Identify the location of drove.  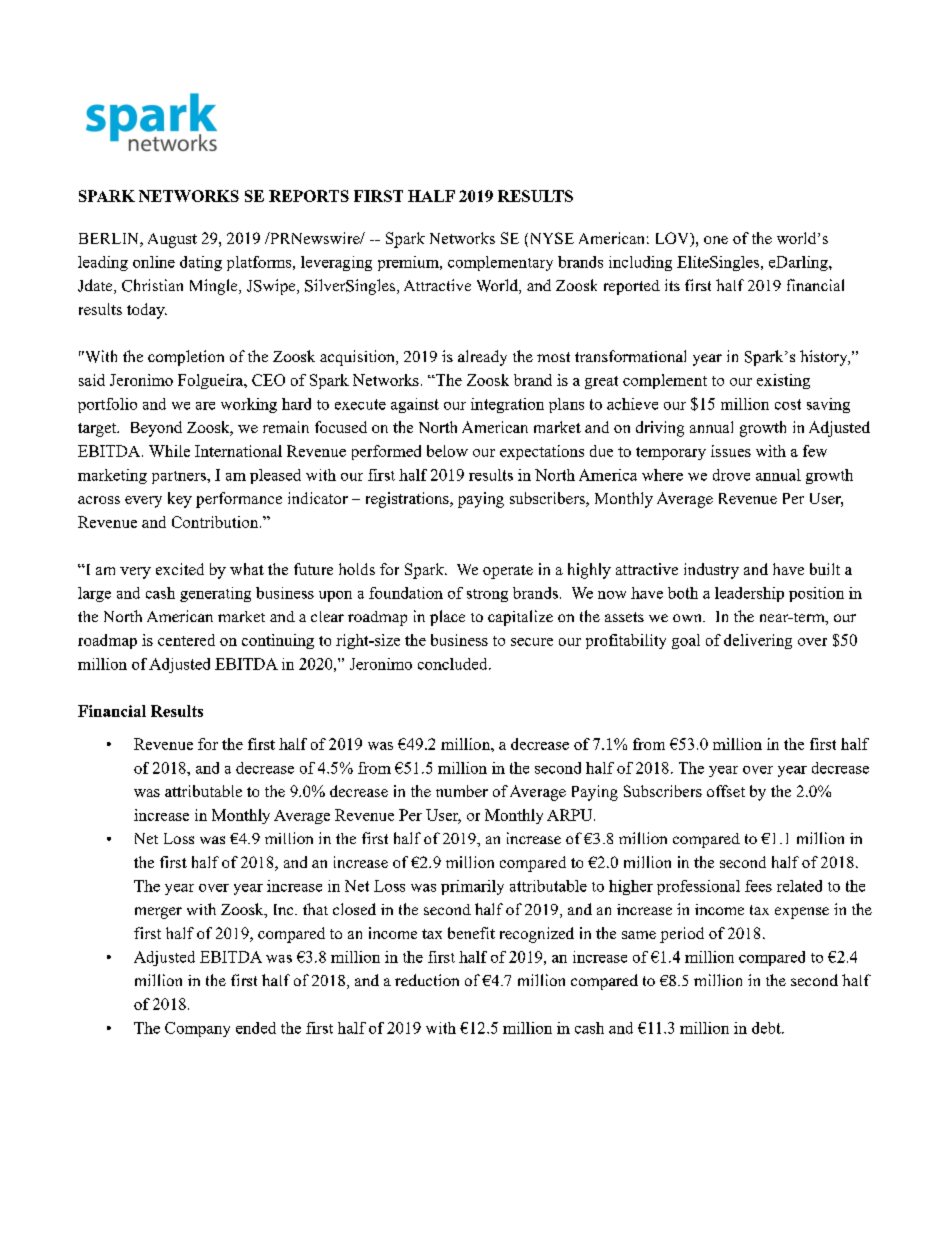
(731, 475).
